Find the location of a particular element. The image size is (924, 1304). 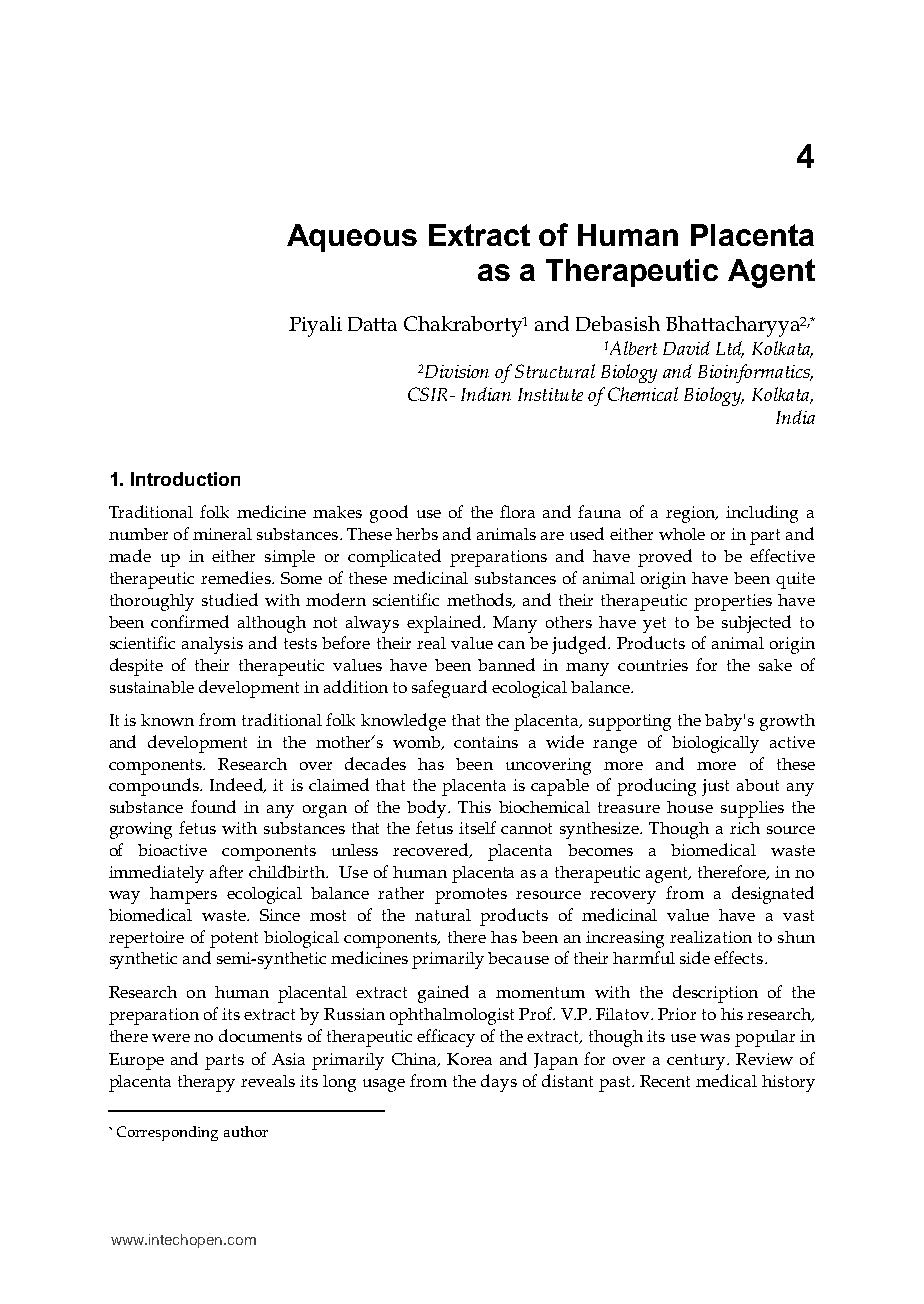

Datta is located at coordinates (372, 324).
